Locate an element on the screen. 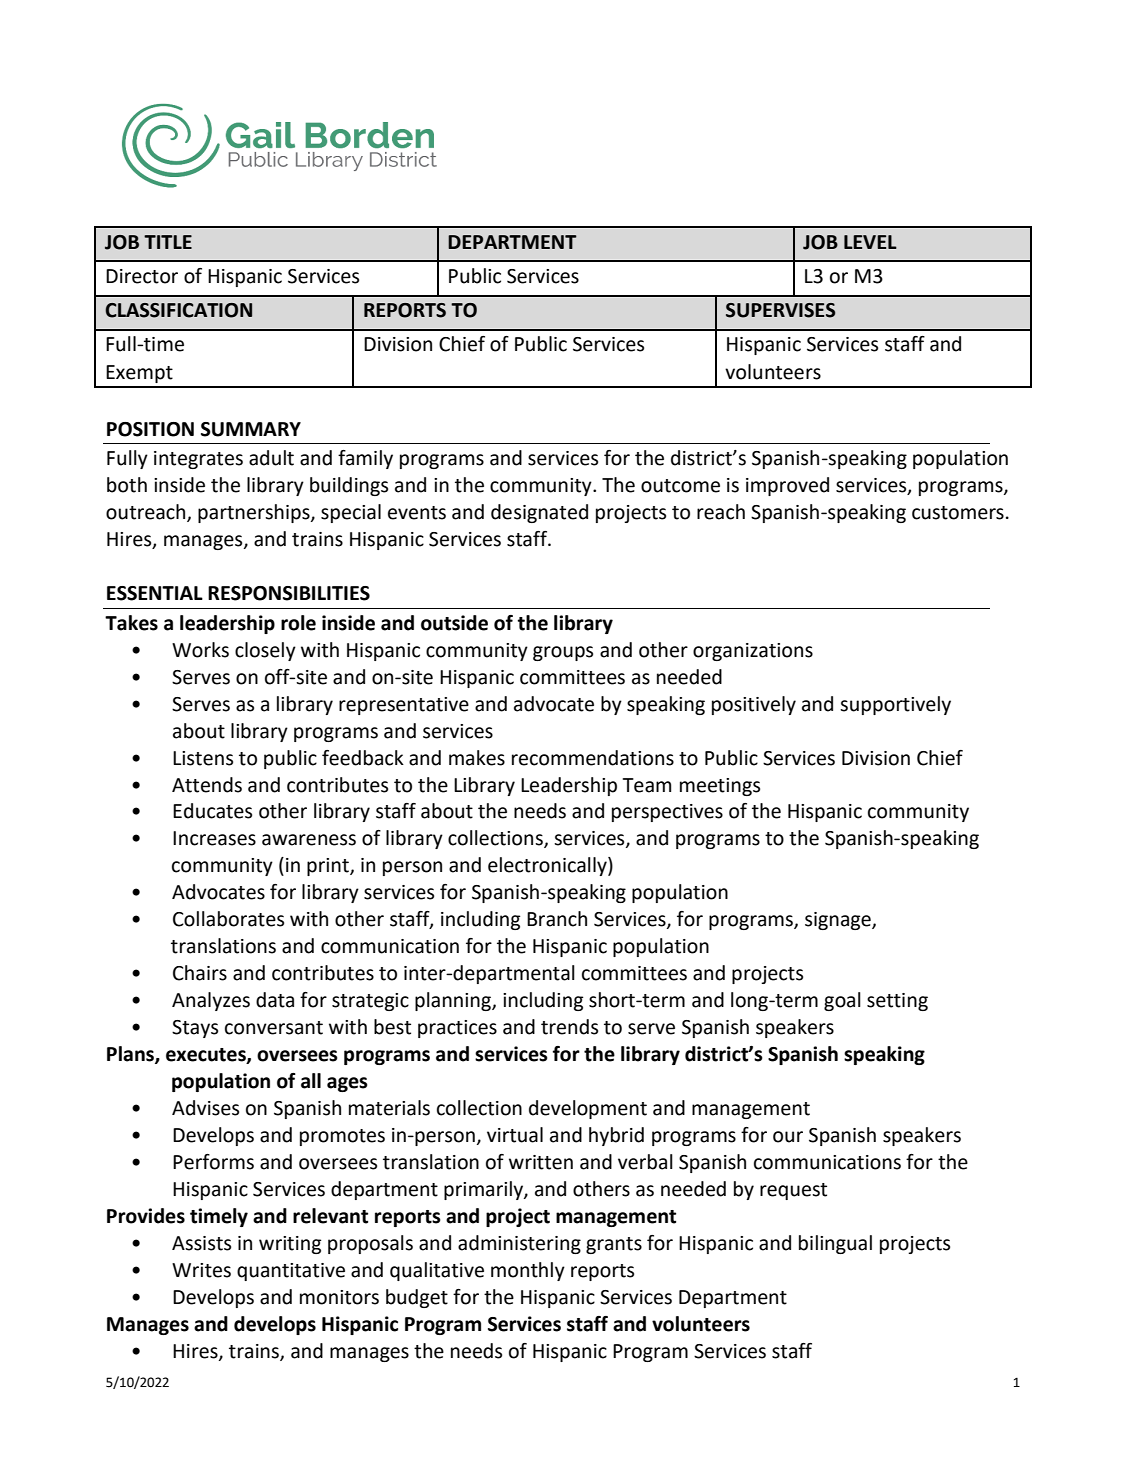 The width and height of the screenshot is (1126, 1457). LEVEL is located at coordinates (870, 242).
